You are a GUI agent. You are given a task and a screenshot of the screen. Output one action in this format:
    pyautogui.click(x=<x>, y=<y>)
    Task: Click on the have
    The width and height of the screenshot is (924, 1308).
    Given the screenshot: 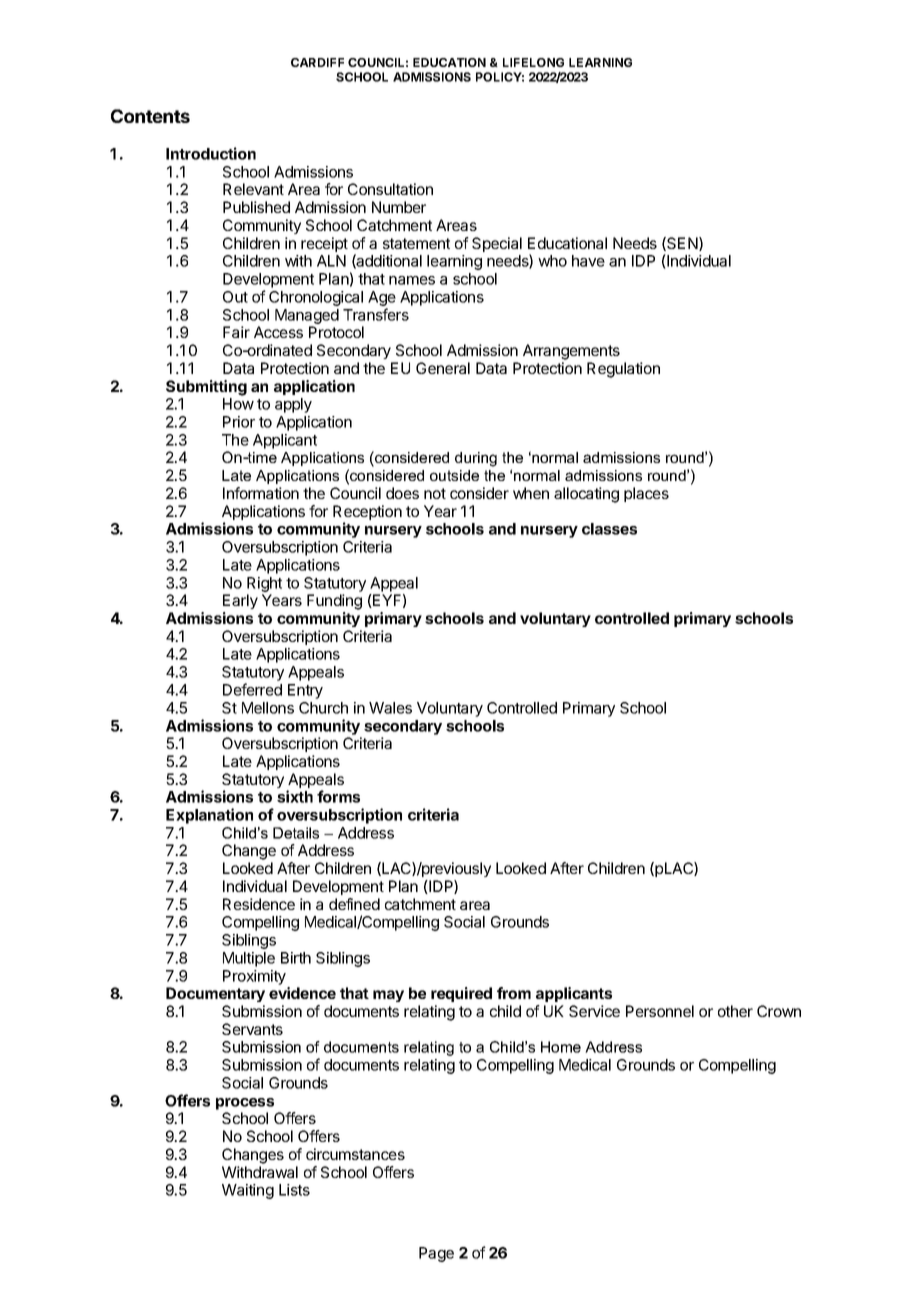 What is the action you would take?
    pyautogui.click(x=588, y=261)
